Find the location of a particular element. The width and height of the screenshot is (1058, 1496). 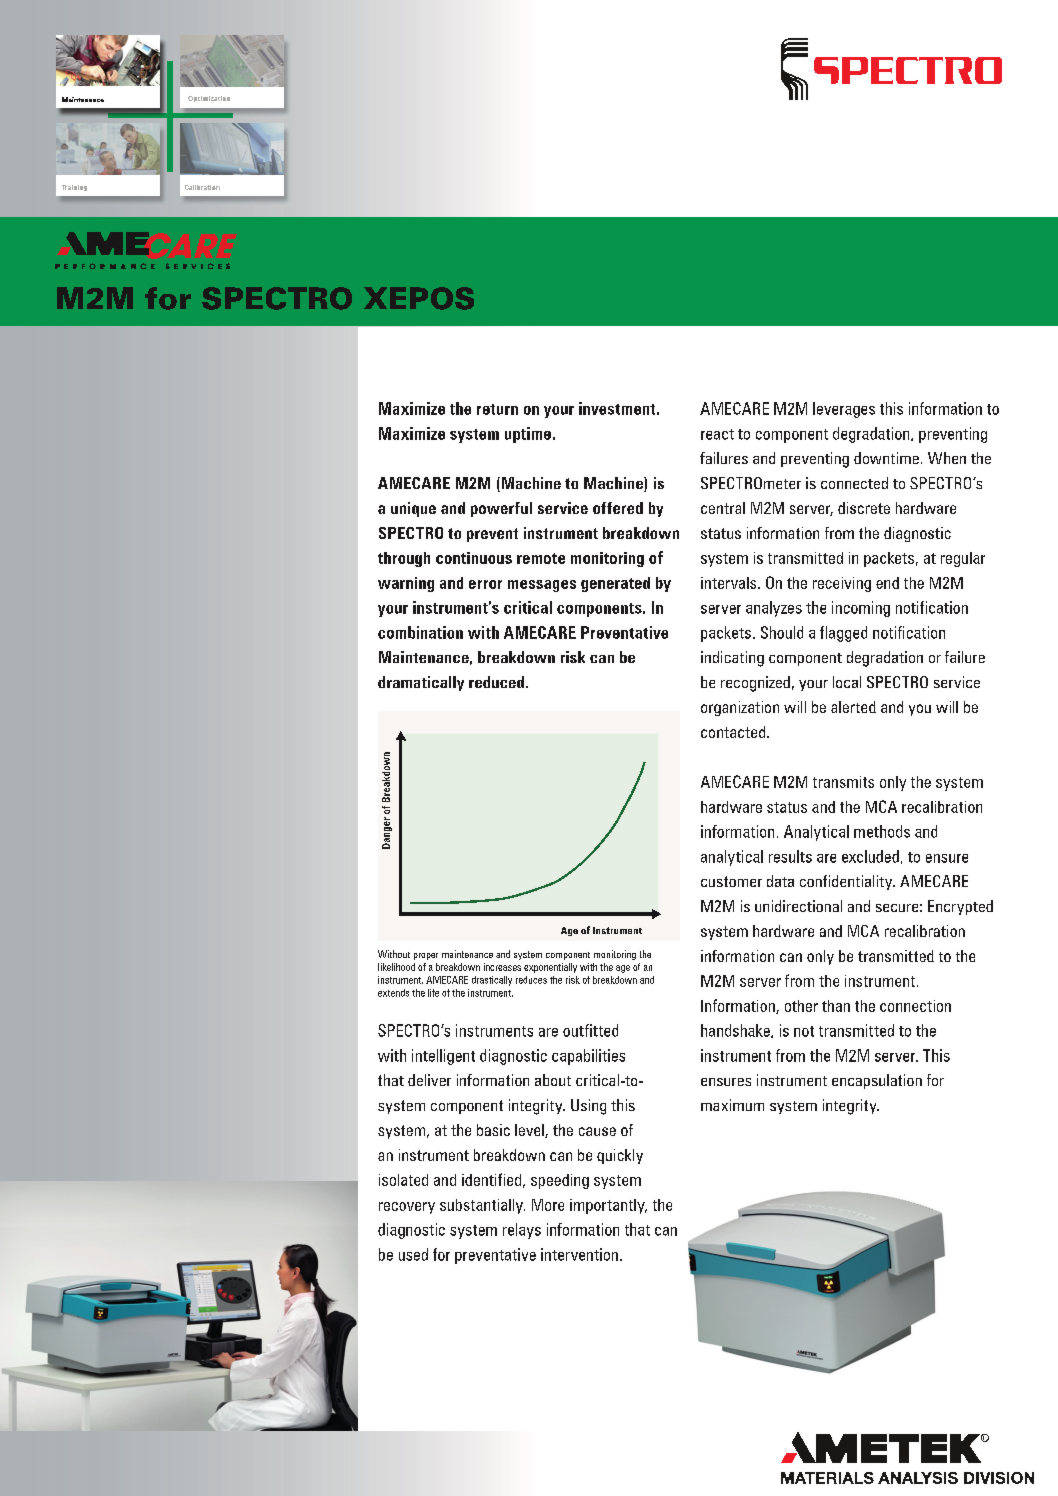

methods is located at coordinates (882, 831).
